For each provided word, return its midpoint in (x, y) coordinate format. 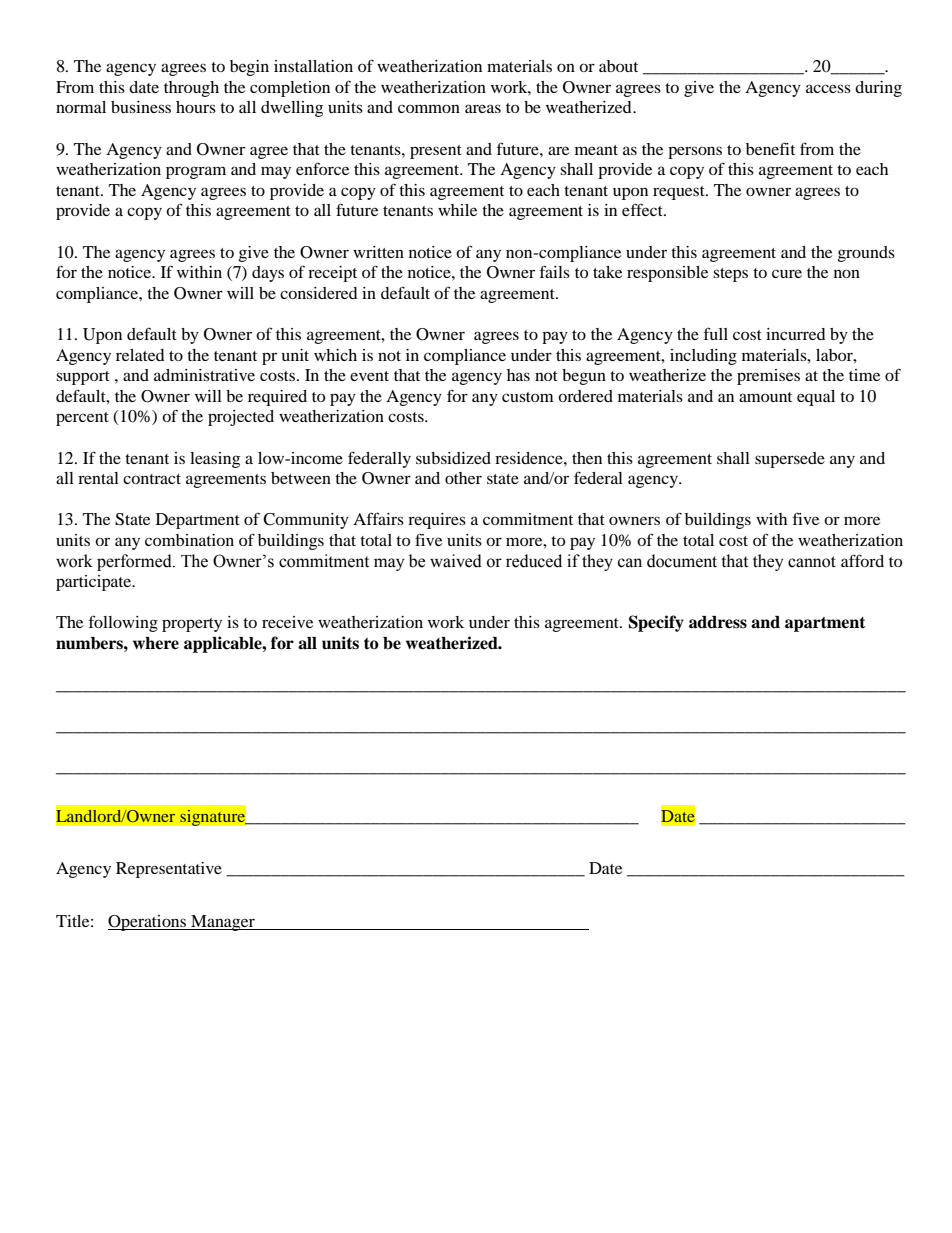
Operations (148, 923)
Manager (223, 923)
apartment (825, 624)
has (518, 375)
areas (483, 108)
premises (768, 377)
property (192, 625)
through (191, 89)
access (828, 88)
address (718, 622)
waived (456, 561)
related (140, 355)
